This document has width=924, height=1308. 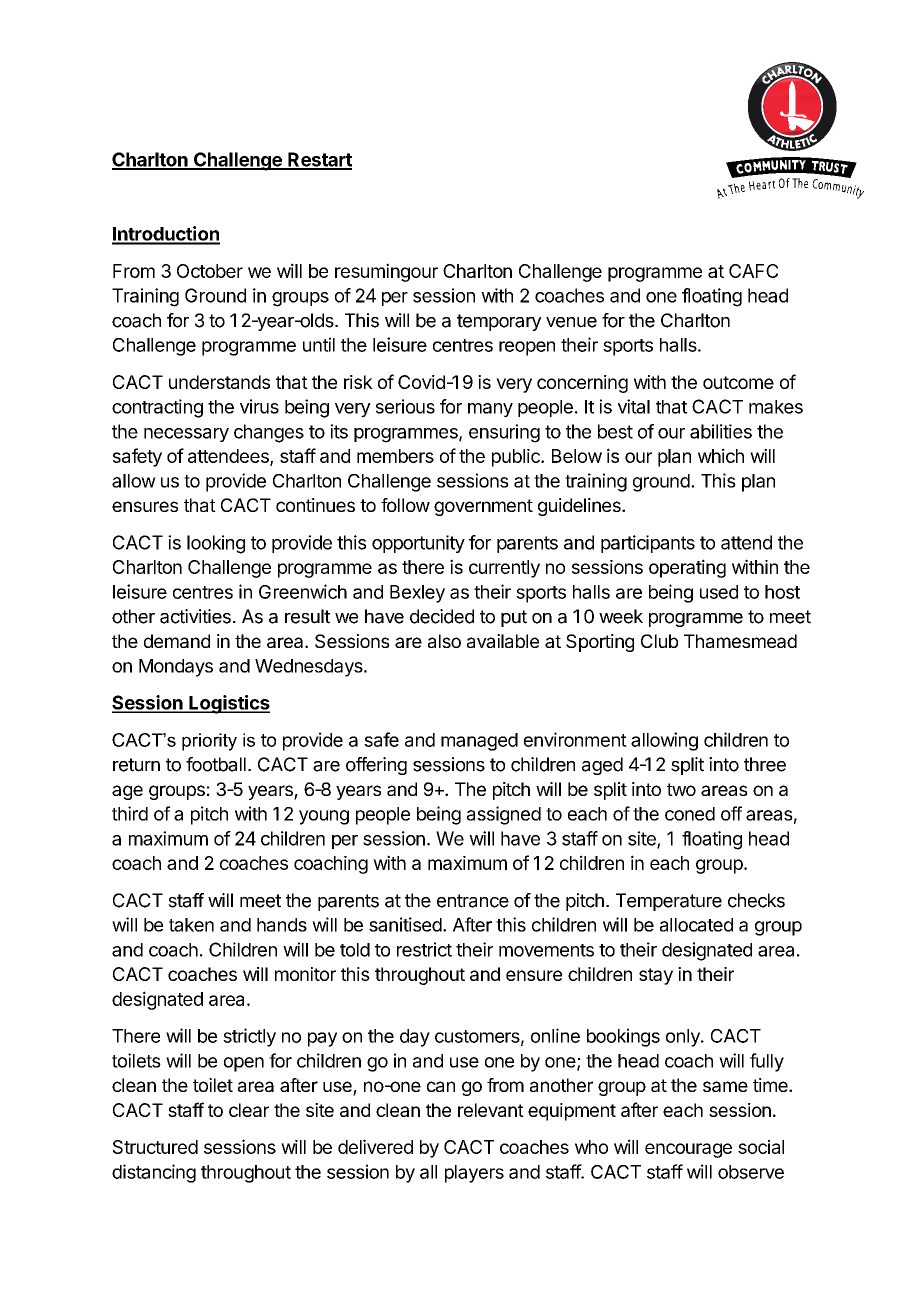 I want to click on Restart, so click(x=319, y=160).
